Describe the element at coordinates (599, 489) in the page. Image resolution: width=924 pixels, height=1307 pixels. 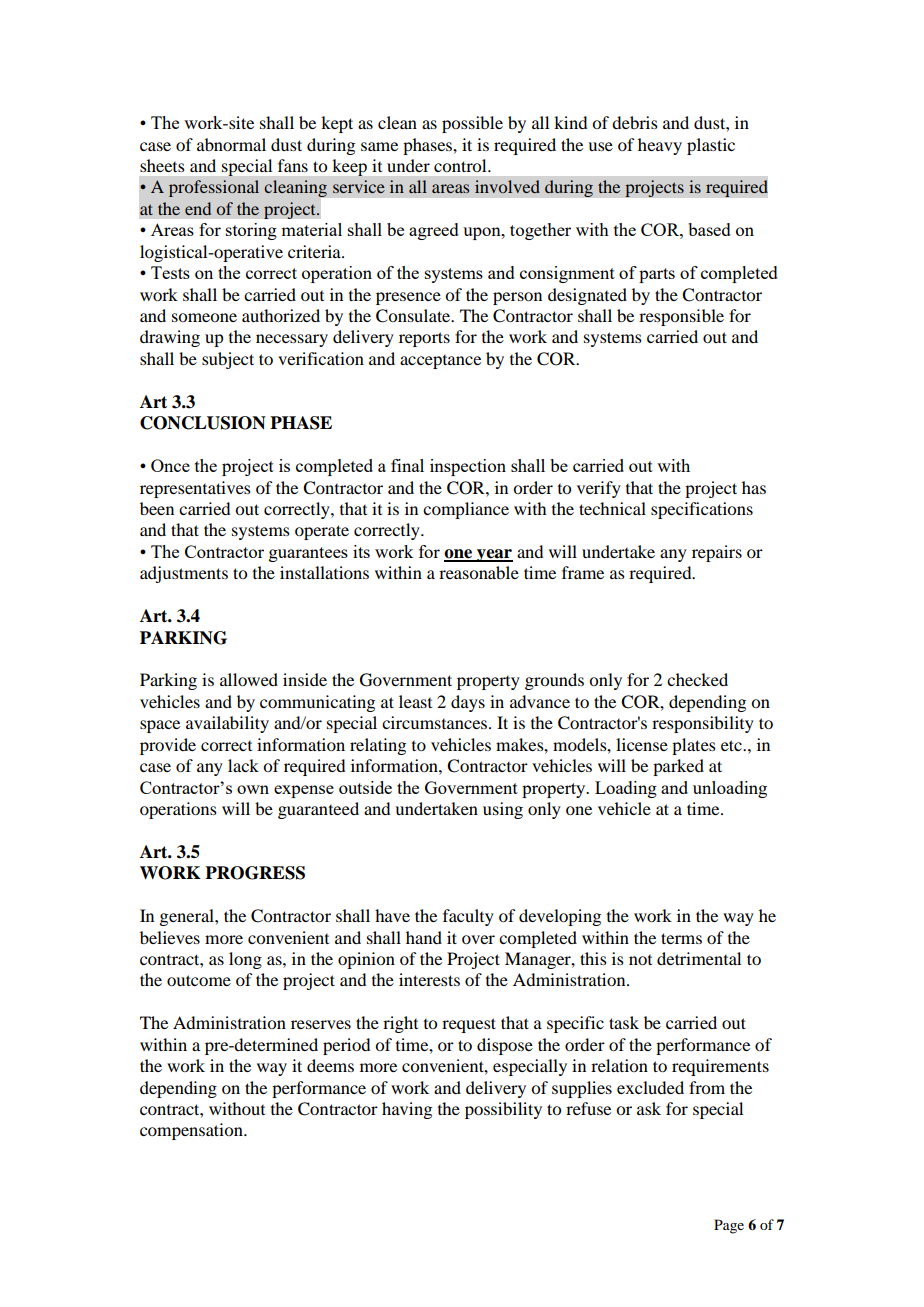
I see `verify` at that location.
